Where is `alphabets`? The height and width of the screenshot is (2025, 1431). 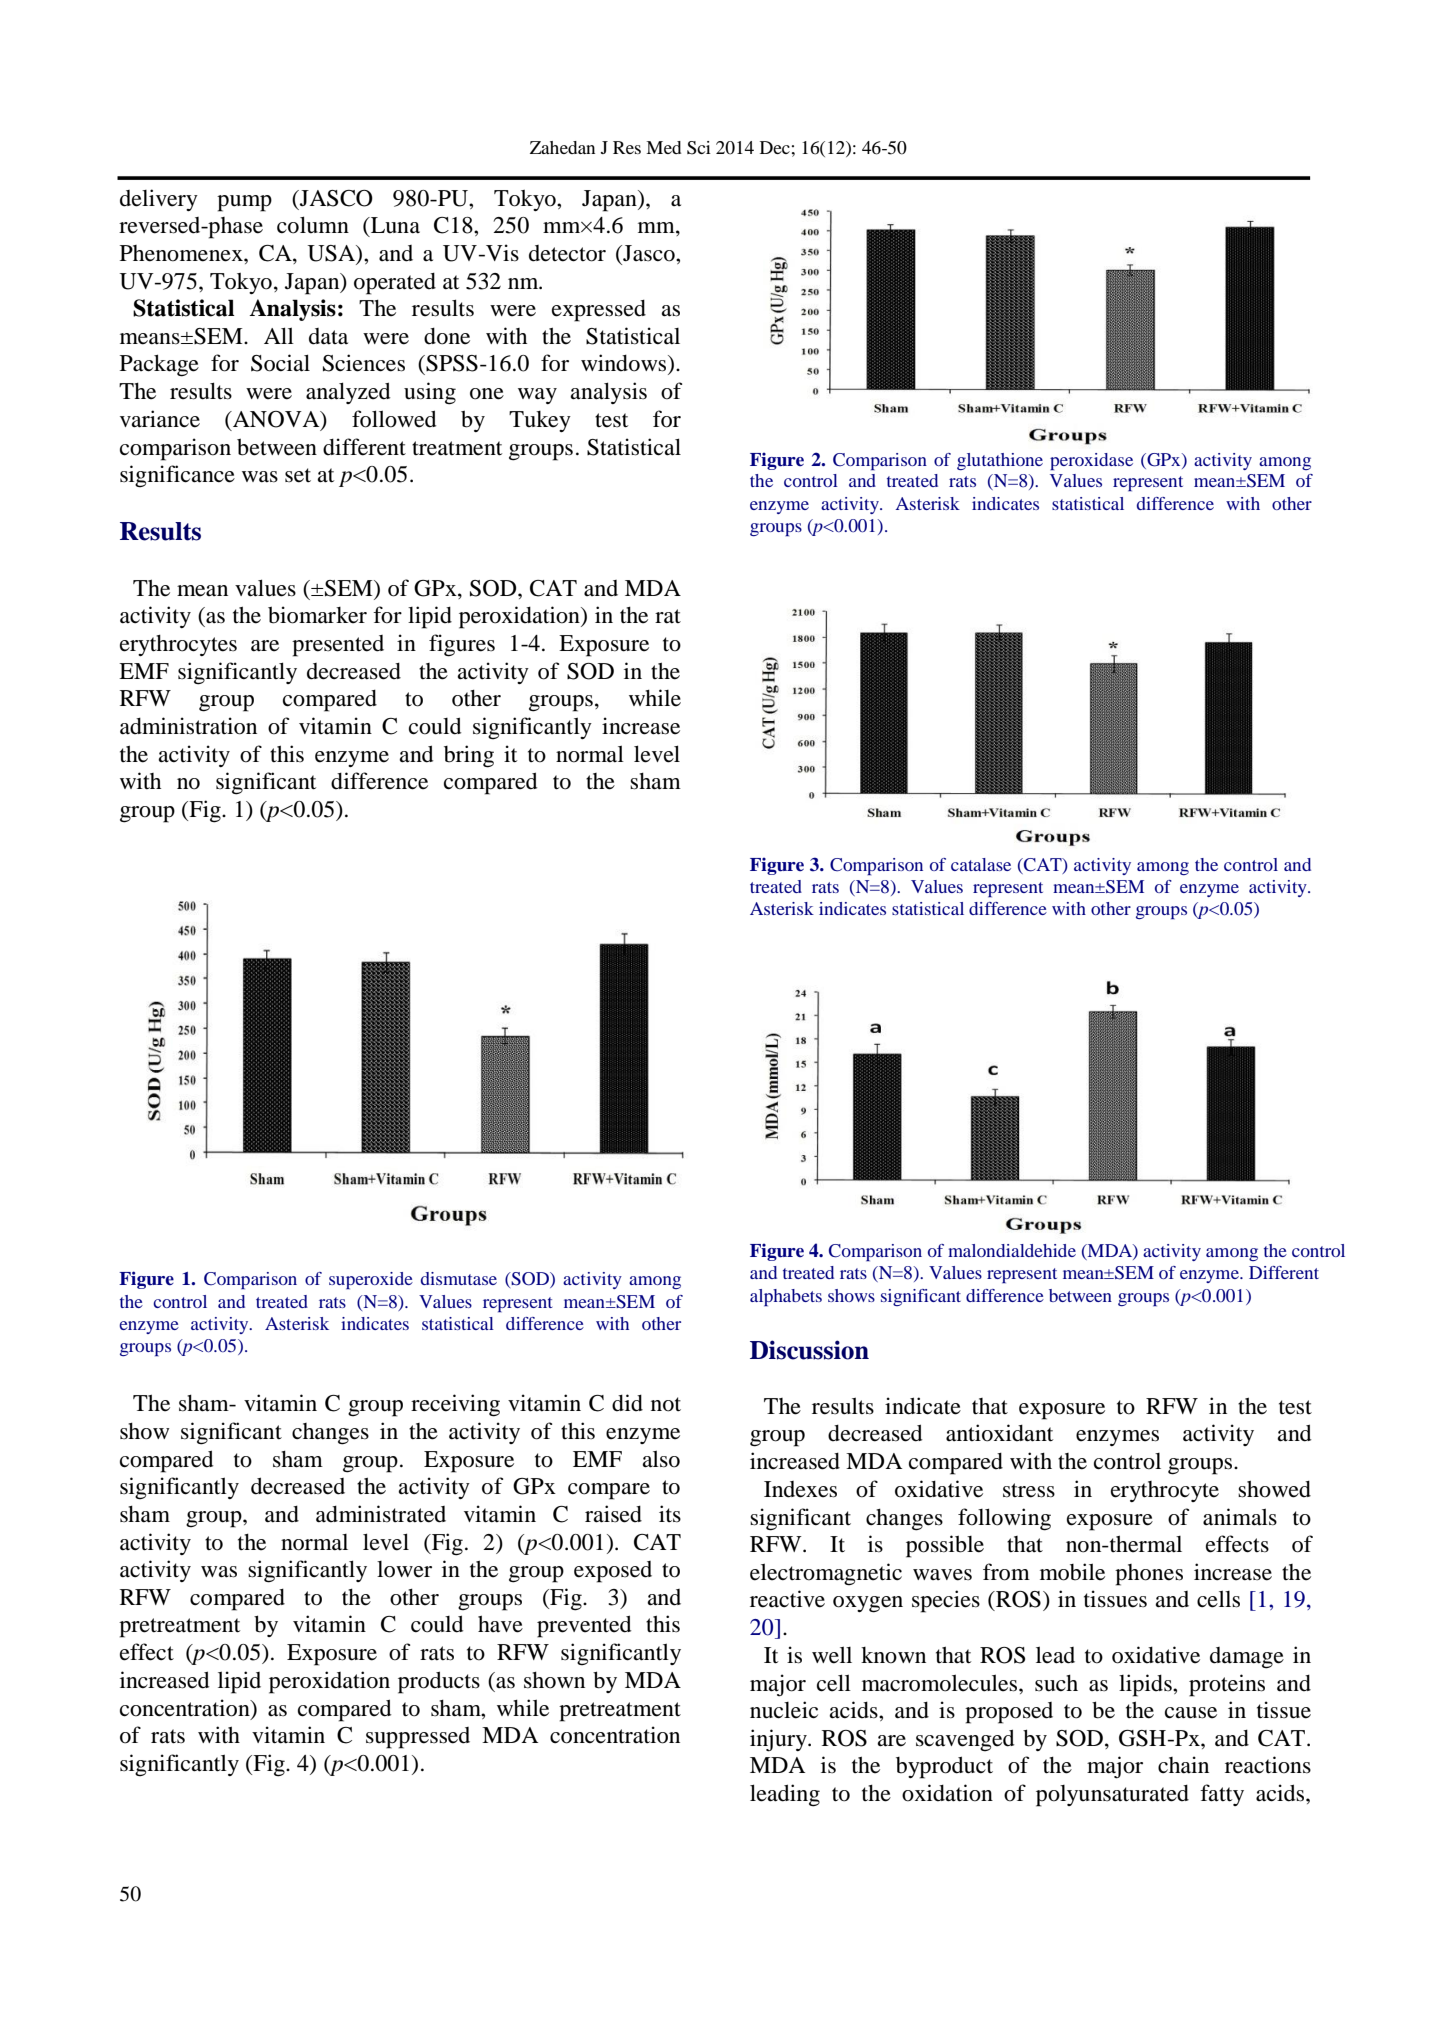
alphabets is located at coordinates (786, 1298).
